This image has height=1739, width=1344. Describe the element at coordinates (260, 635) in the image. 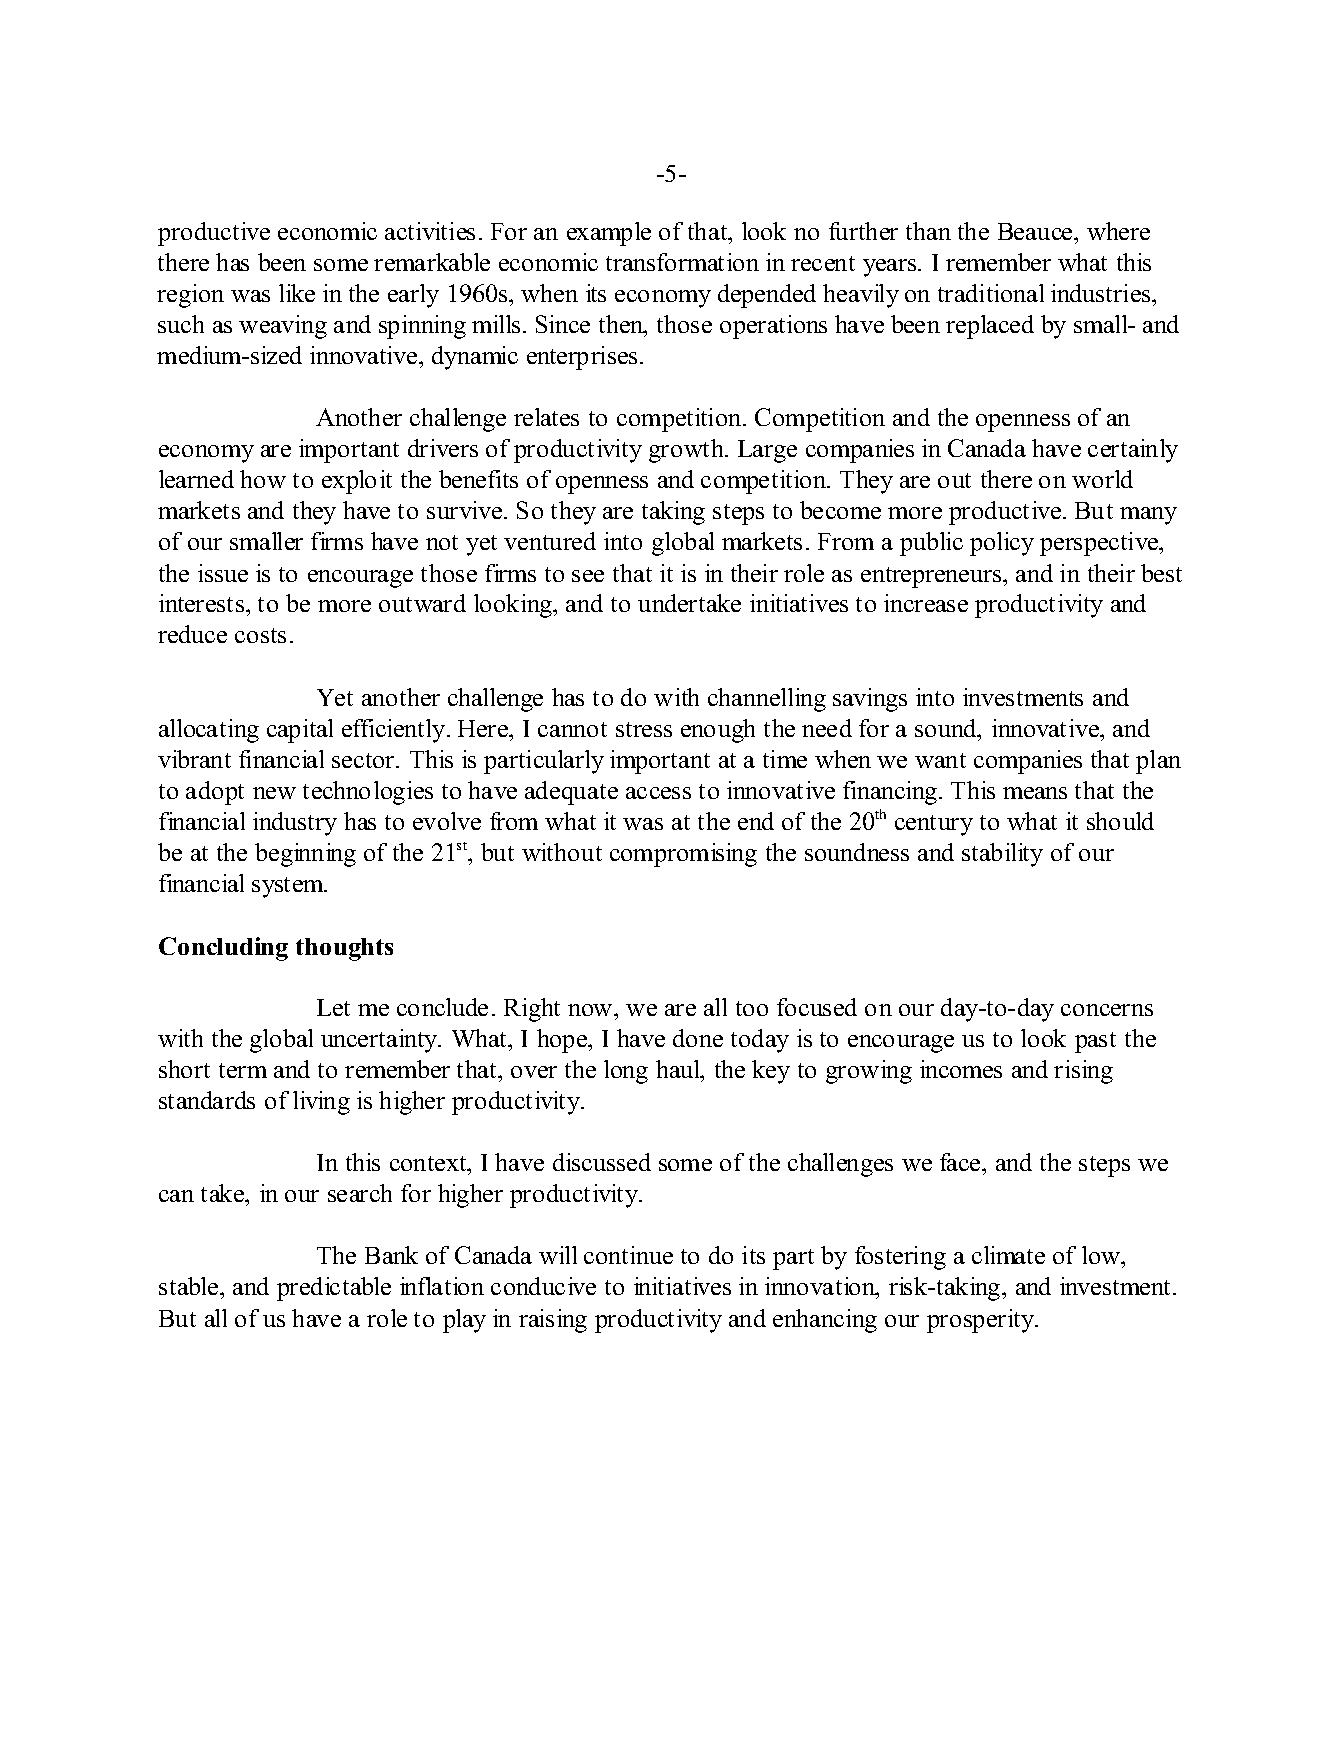

I see `costs` at that location.
